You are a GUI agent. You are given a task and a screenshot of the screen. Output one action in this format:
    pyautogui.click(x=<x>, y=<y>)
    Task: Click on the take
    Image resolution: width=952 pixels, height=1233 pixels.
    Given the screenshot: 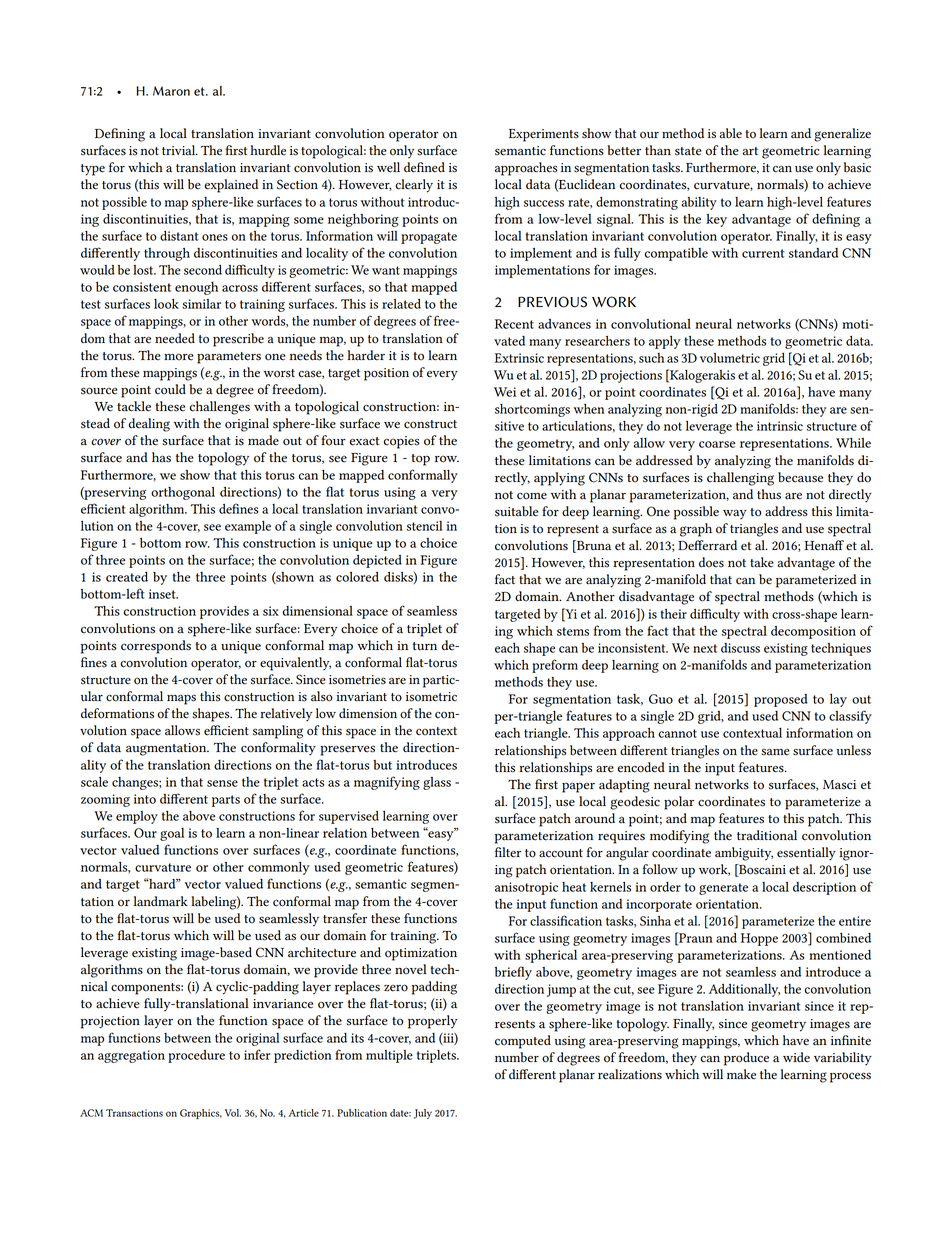 What is the action you would take?
    pyautogui.click(x=762, y=562)
